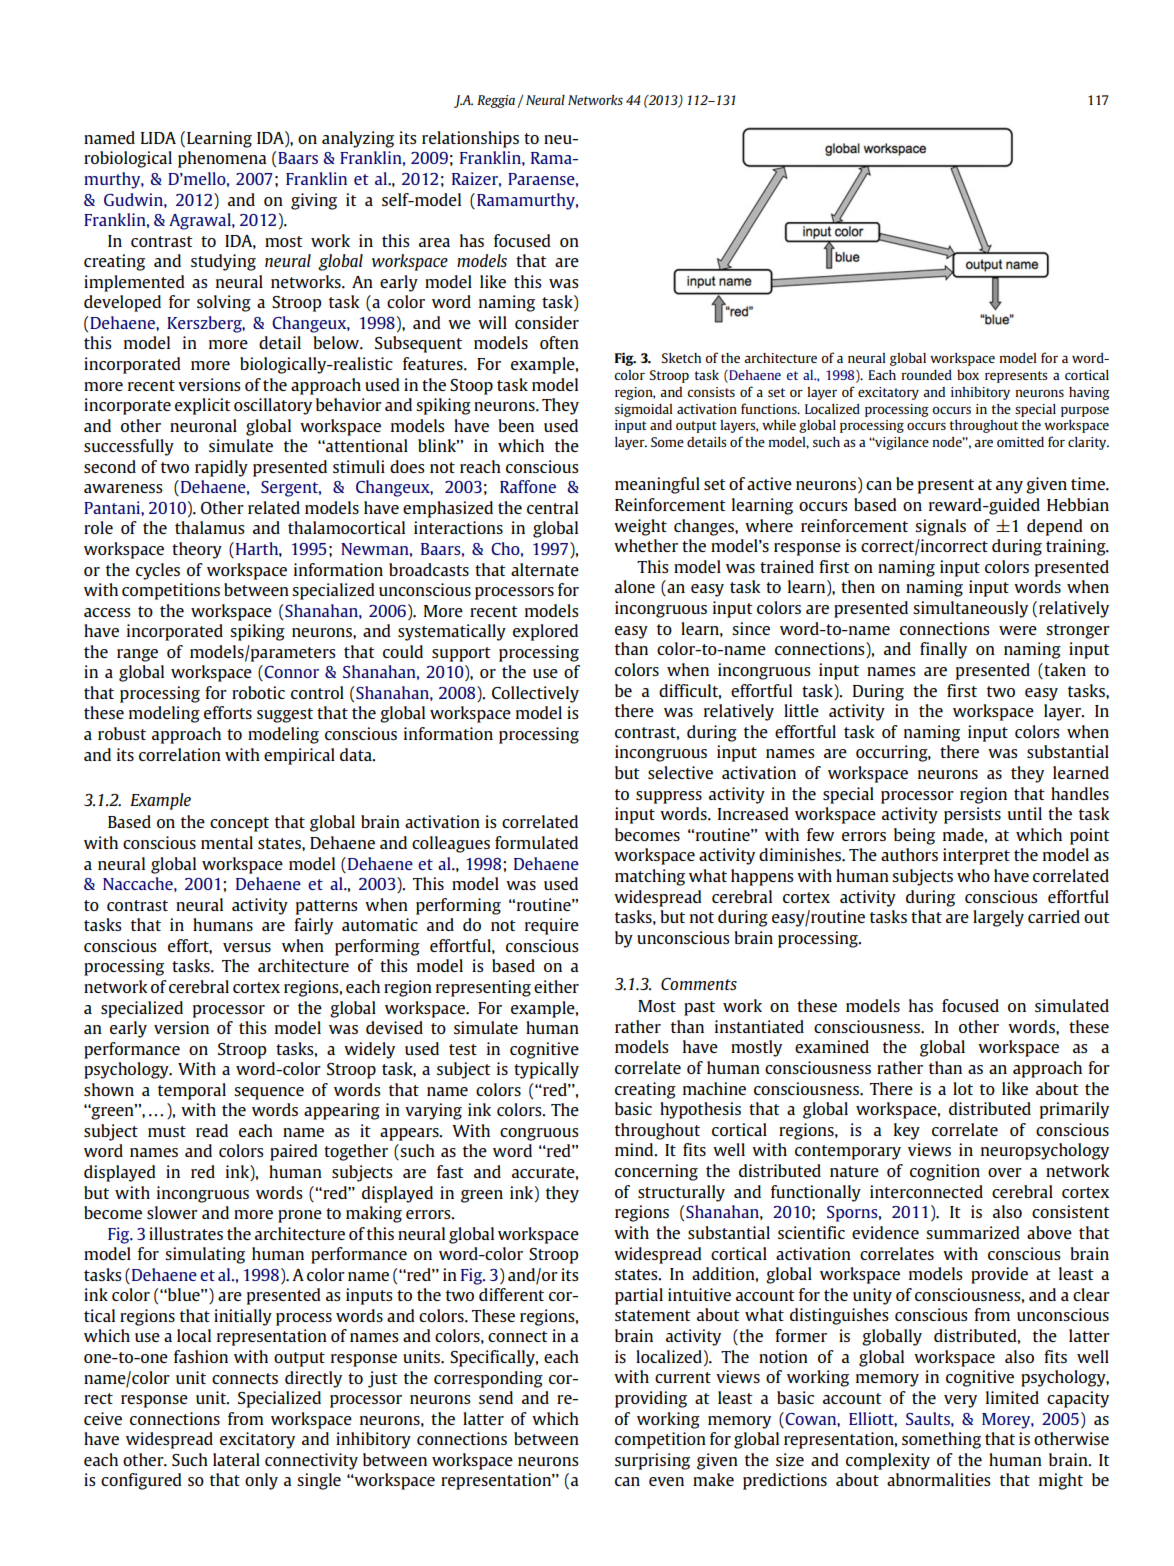 The width and height of the image is (1174, 1566). I want to click on lot, so click(963, 1088).
